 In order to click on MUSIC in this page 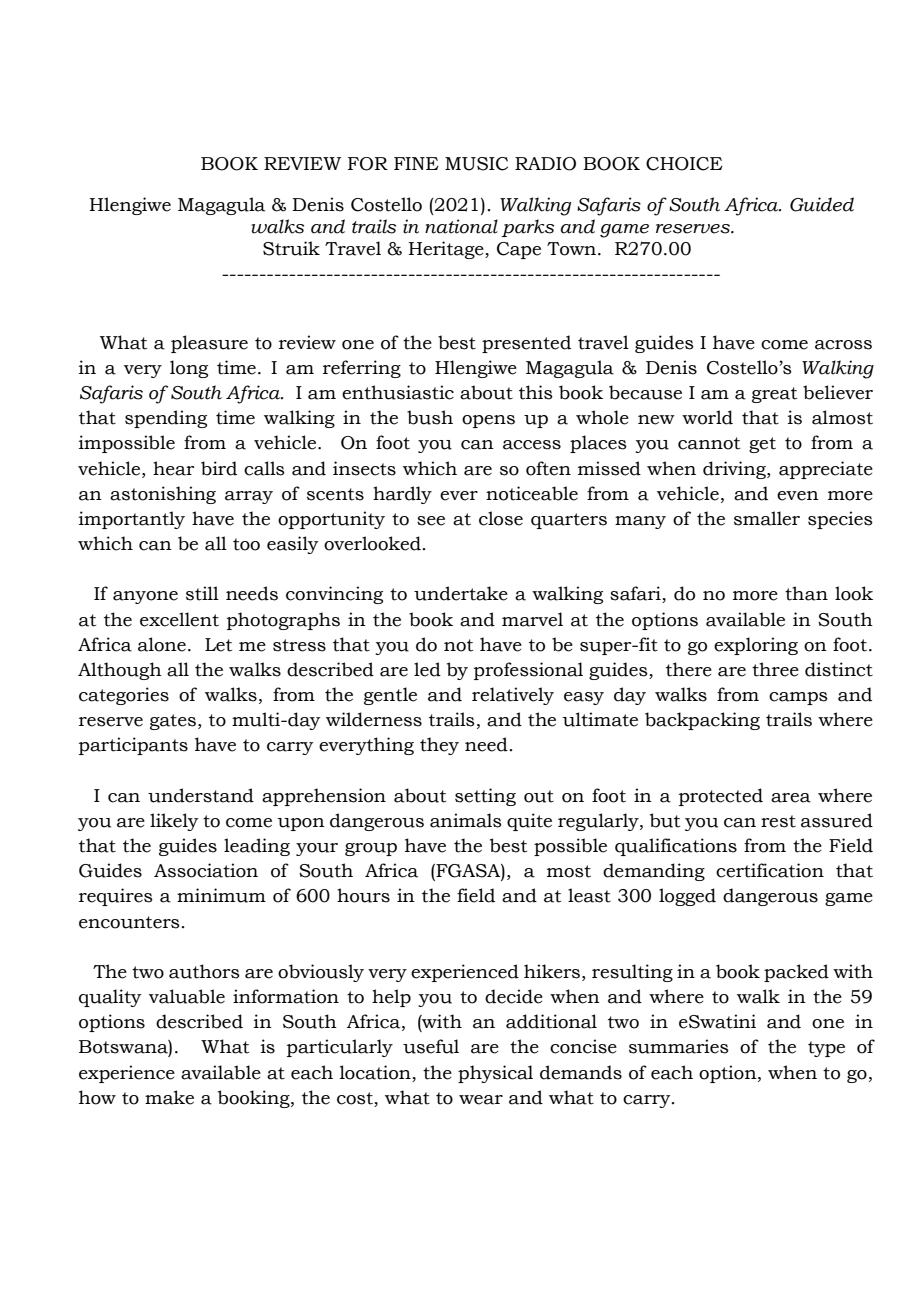, I will do `click(476, 164)`.
